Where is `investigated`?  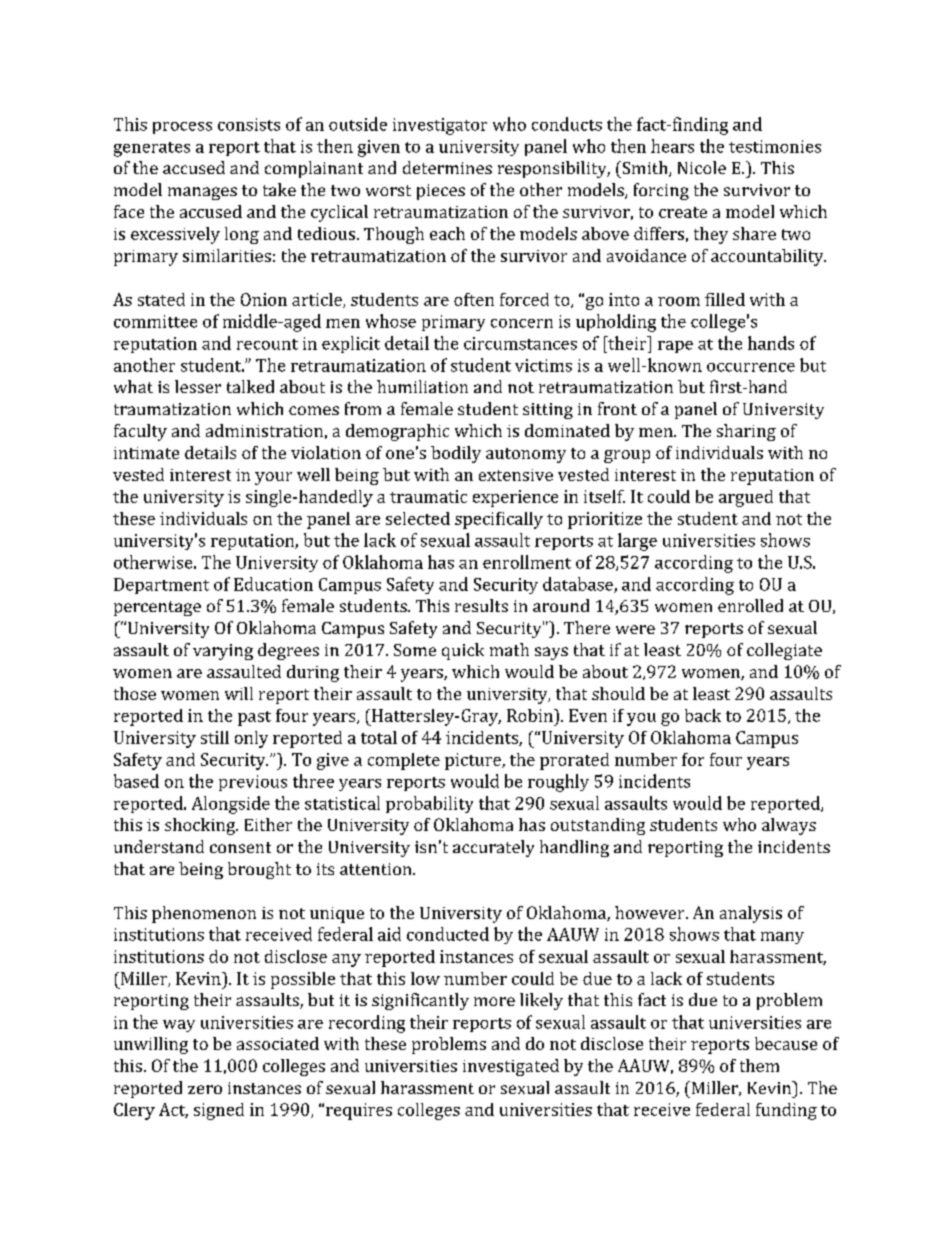 investigated is located at coordinates (511, 1067).
